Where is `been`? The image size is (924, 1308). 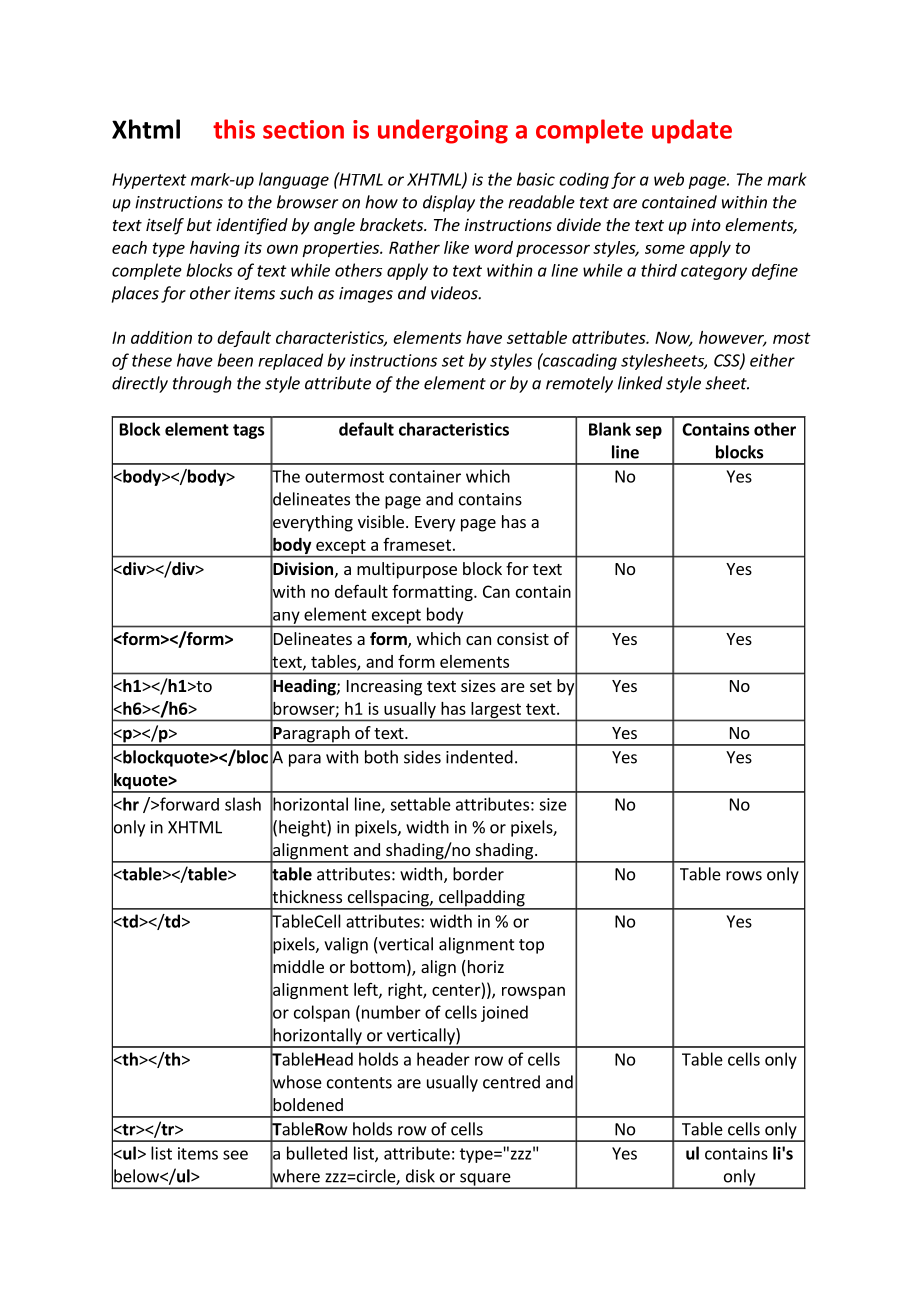 been is located at coordinates (235, 360).
